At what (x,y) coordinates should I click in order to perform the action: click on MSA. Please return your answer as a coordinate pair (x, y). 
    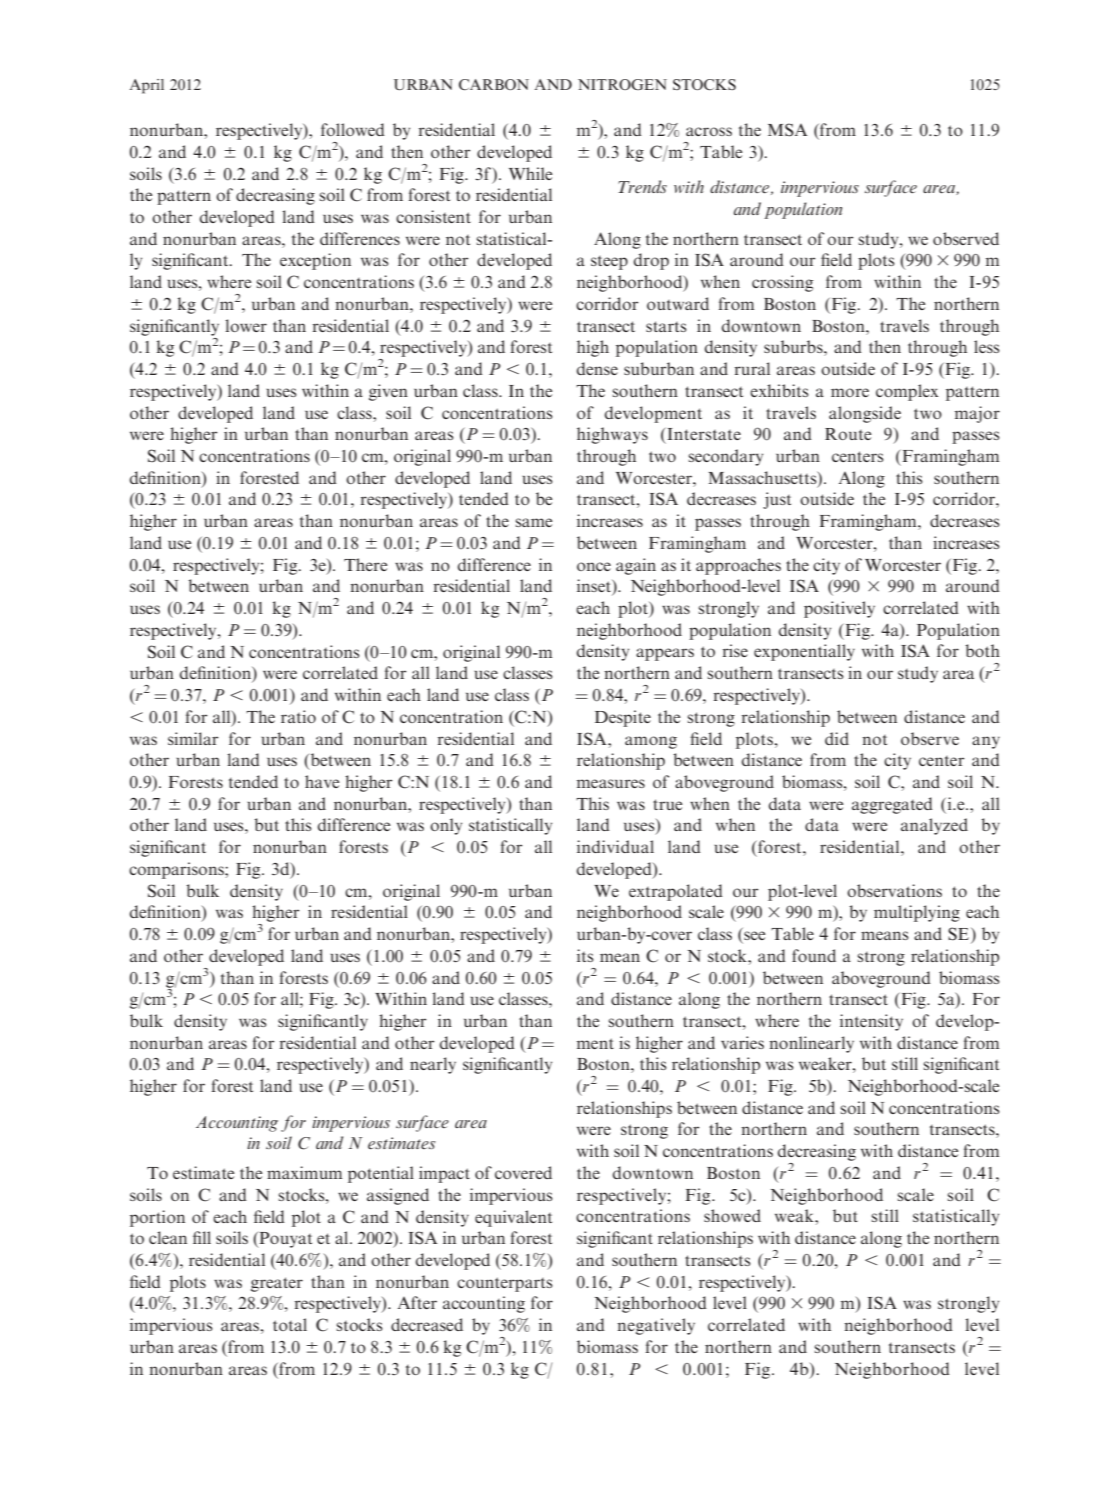
    Looking at the image, I should click on (788, 130).
